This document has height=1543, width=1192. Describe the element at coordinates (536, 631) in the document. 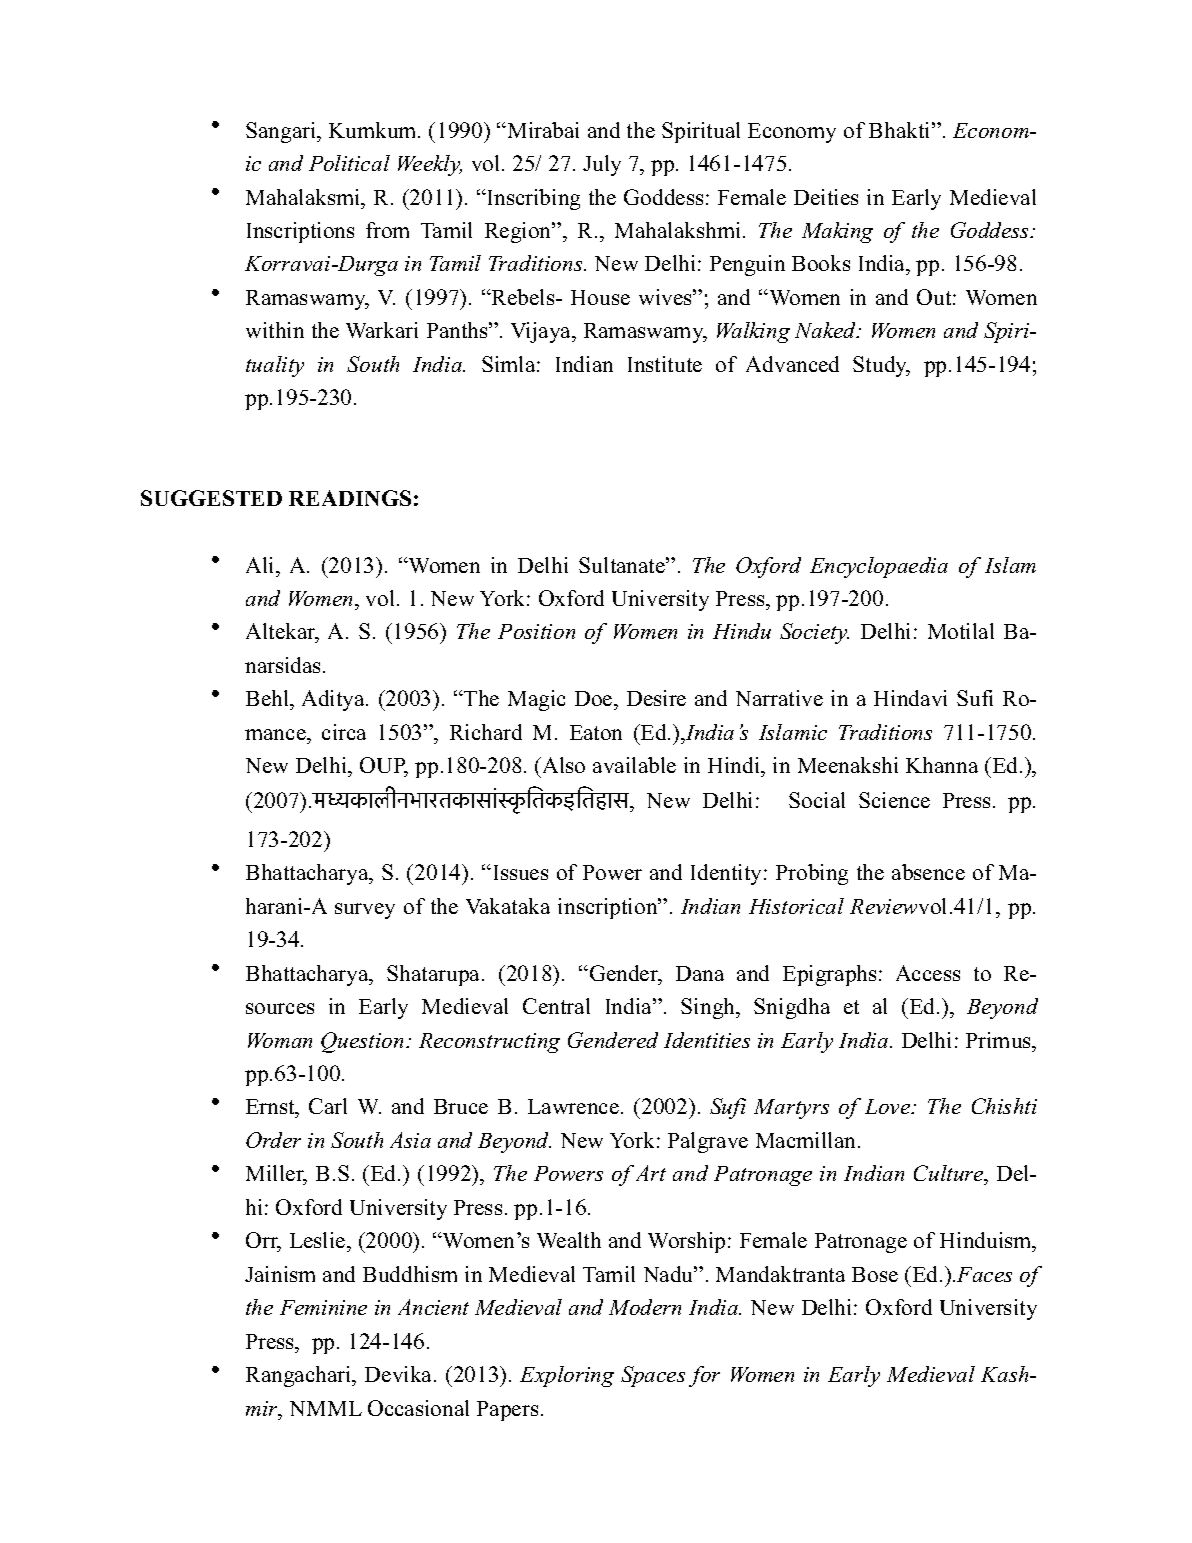

I see `Position` at that location.
